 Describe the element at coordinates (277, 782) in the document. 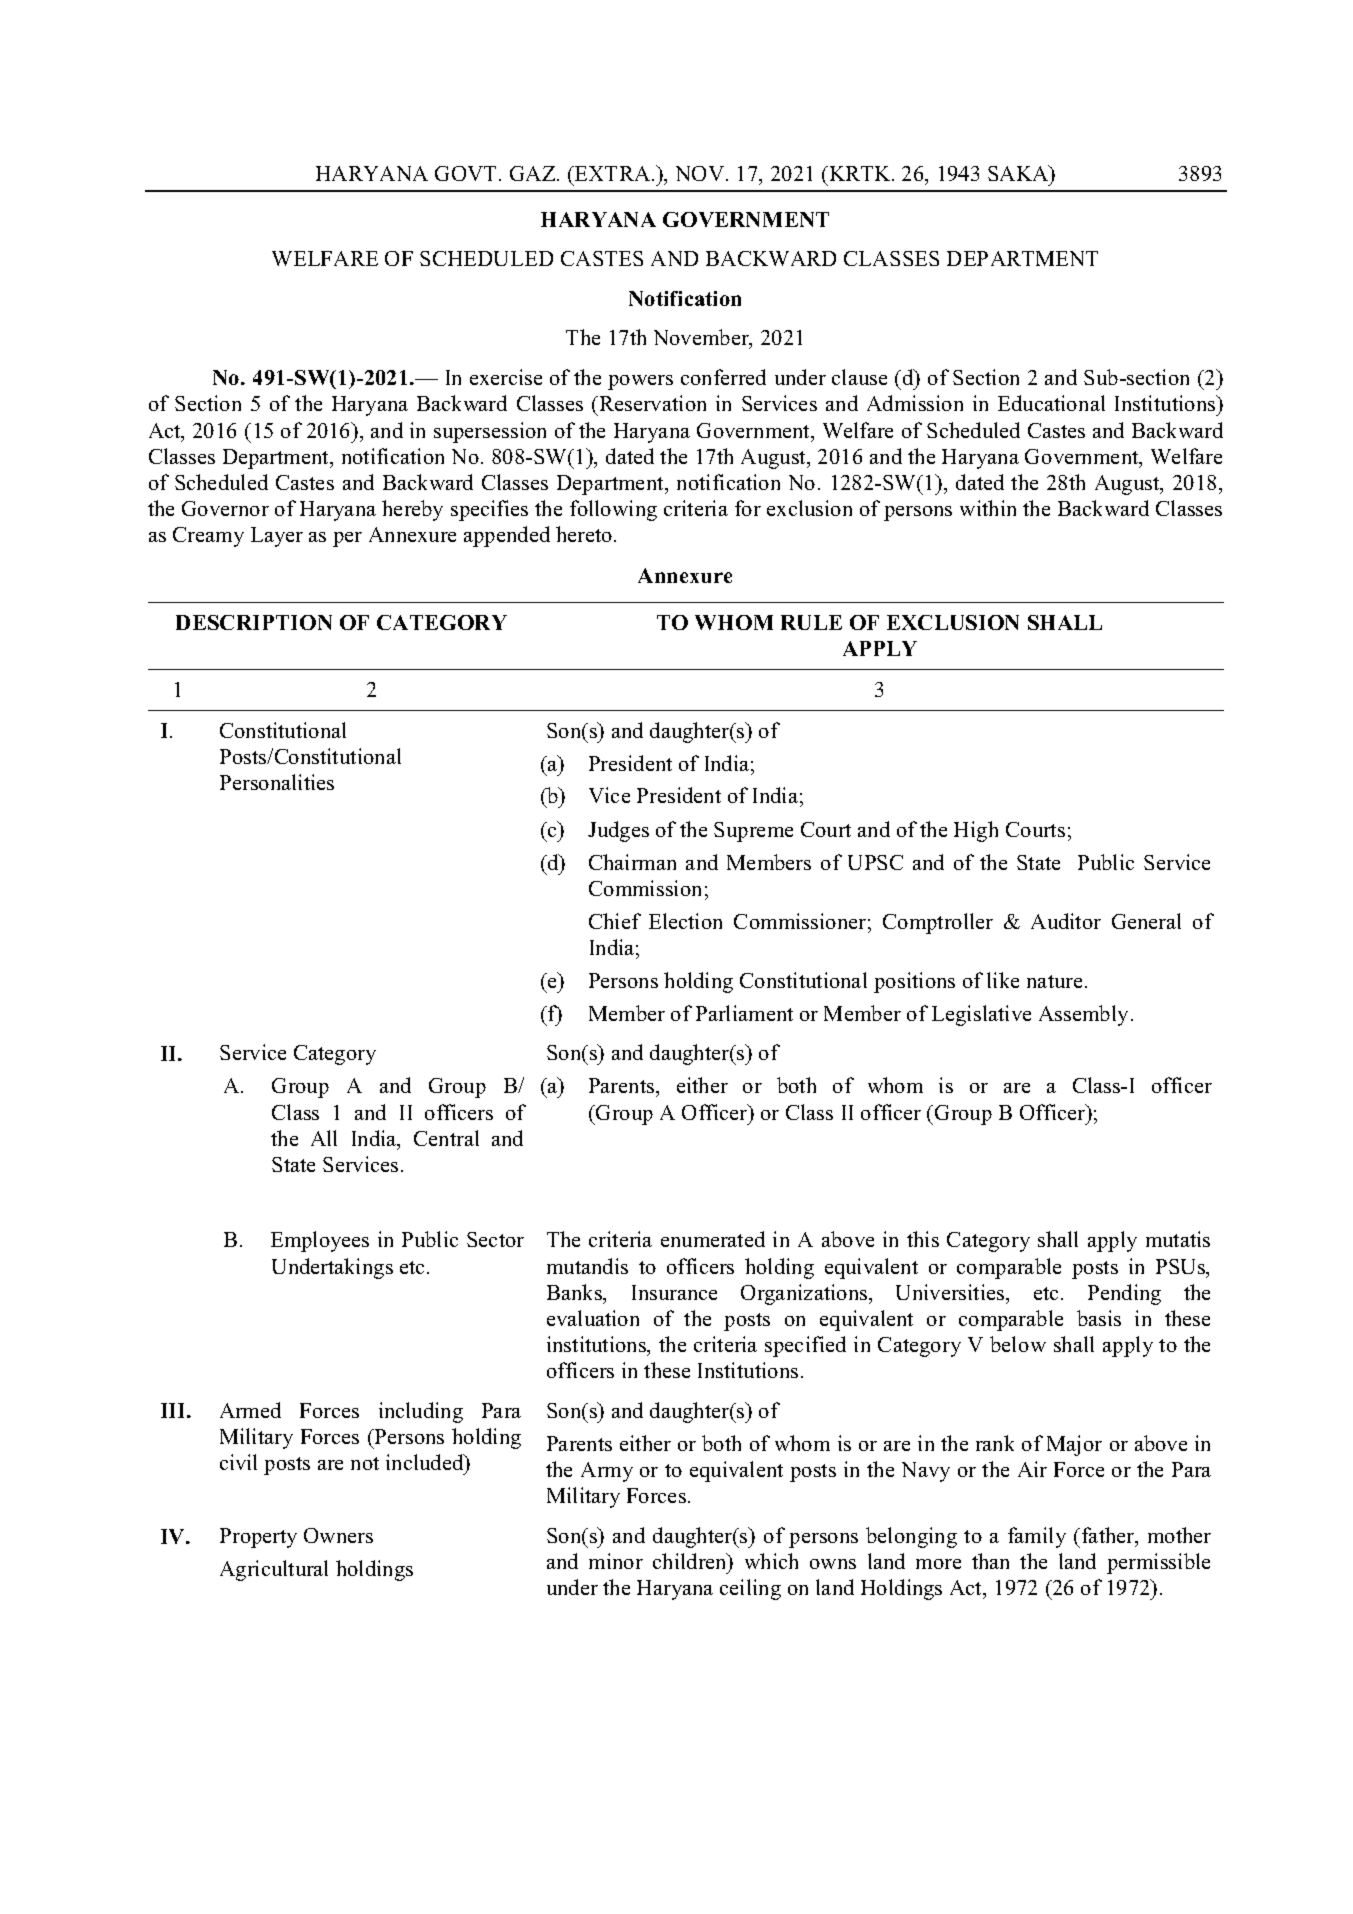

I see `Personalities` at that location.
